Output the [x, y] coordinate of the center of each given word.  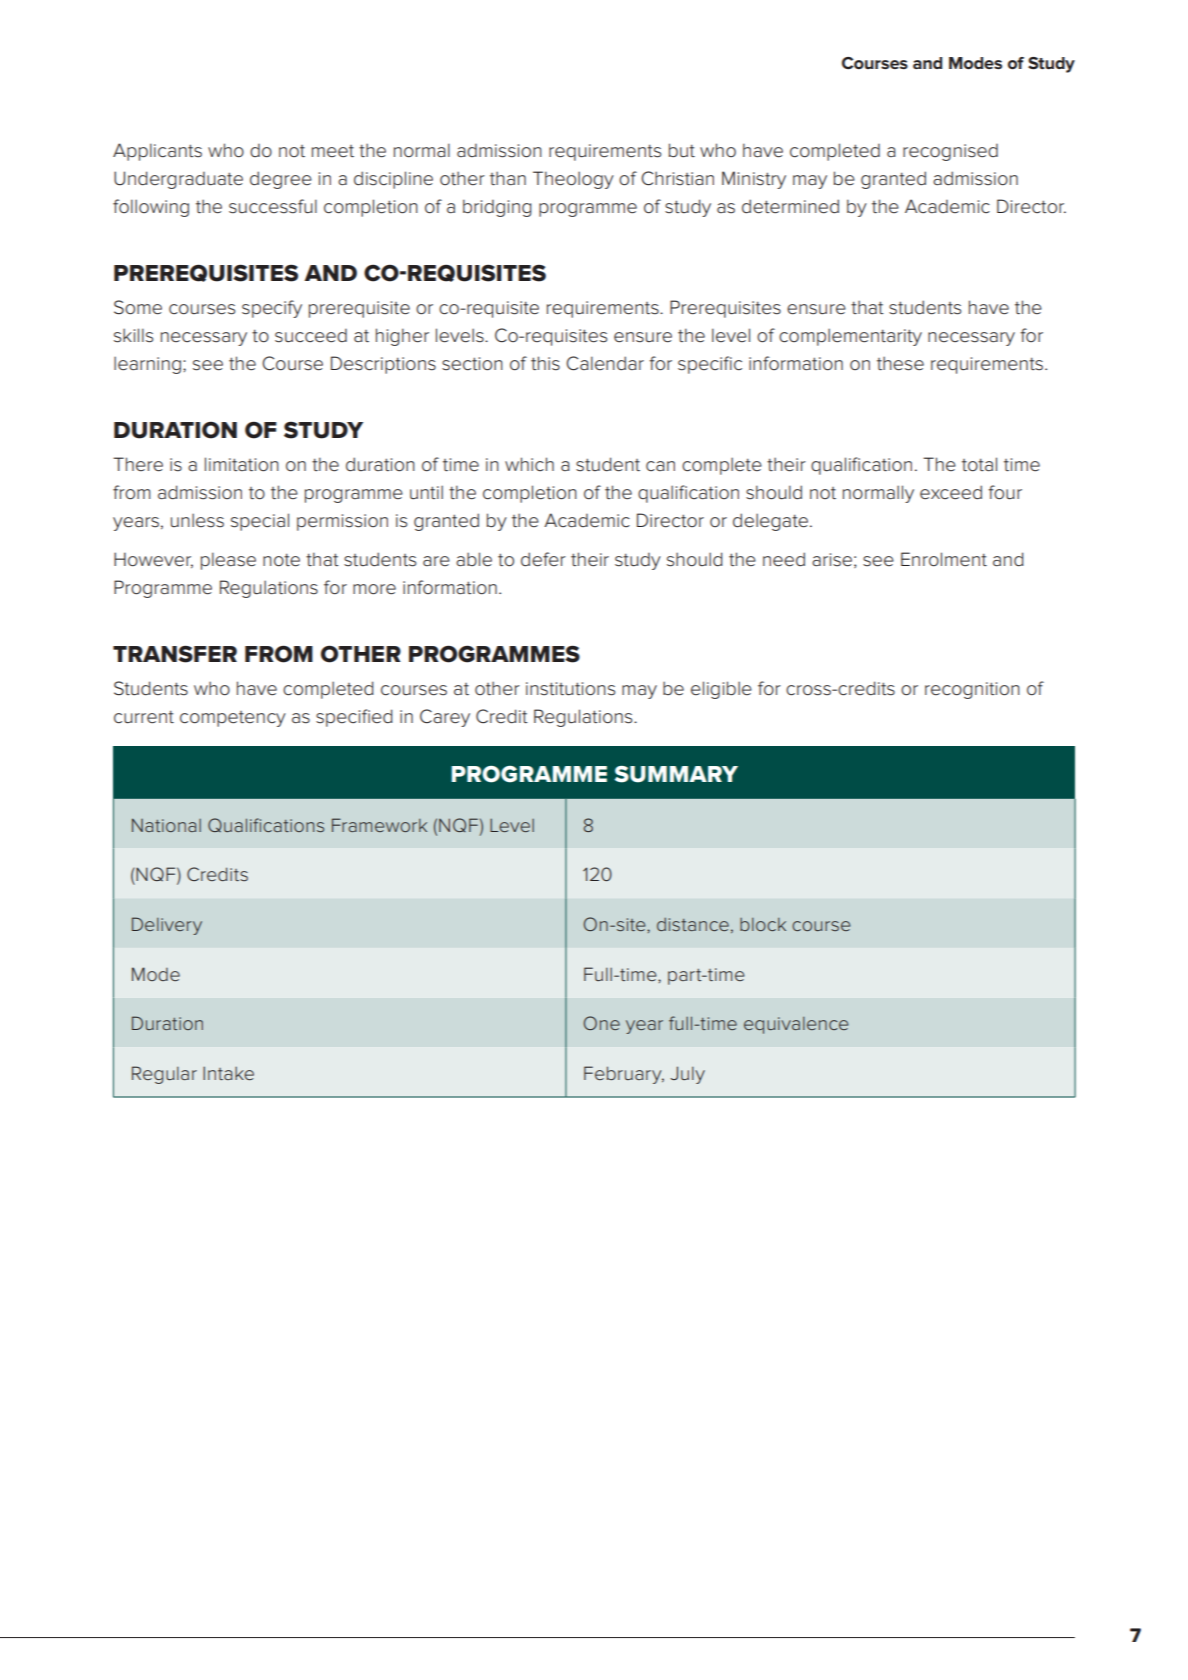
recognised [950, 152]
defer [543, 559]
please [228, 561]
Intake [228, 1073]
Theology [573, 180]
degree [281, 180]
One [602, 1023]
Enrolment [944, 559]
